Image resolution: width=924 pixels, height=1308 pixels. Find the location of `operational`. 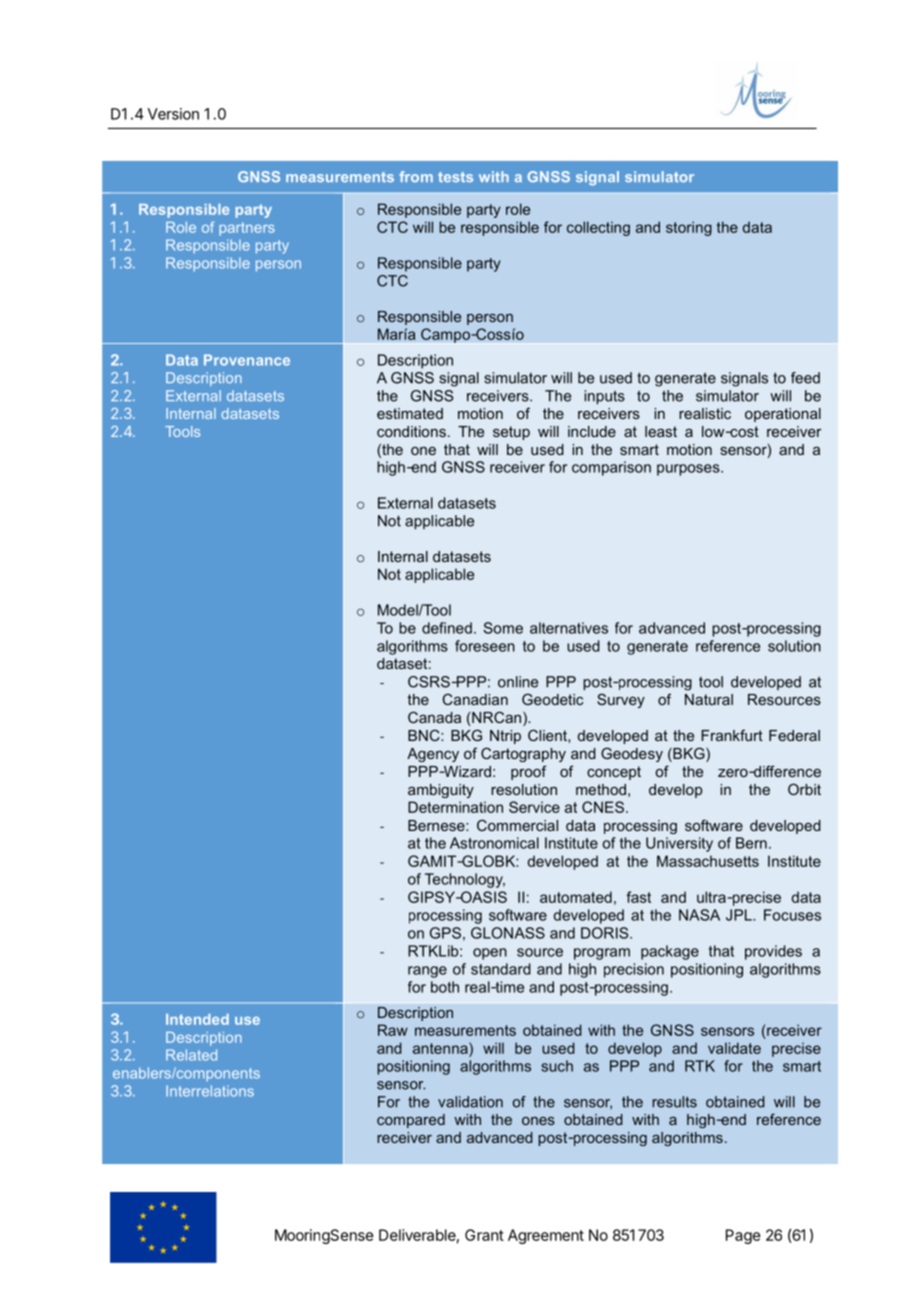

operational is located at coordinates (783, 415).
